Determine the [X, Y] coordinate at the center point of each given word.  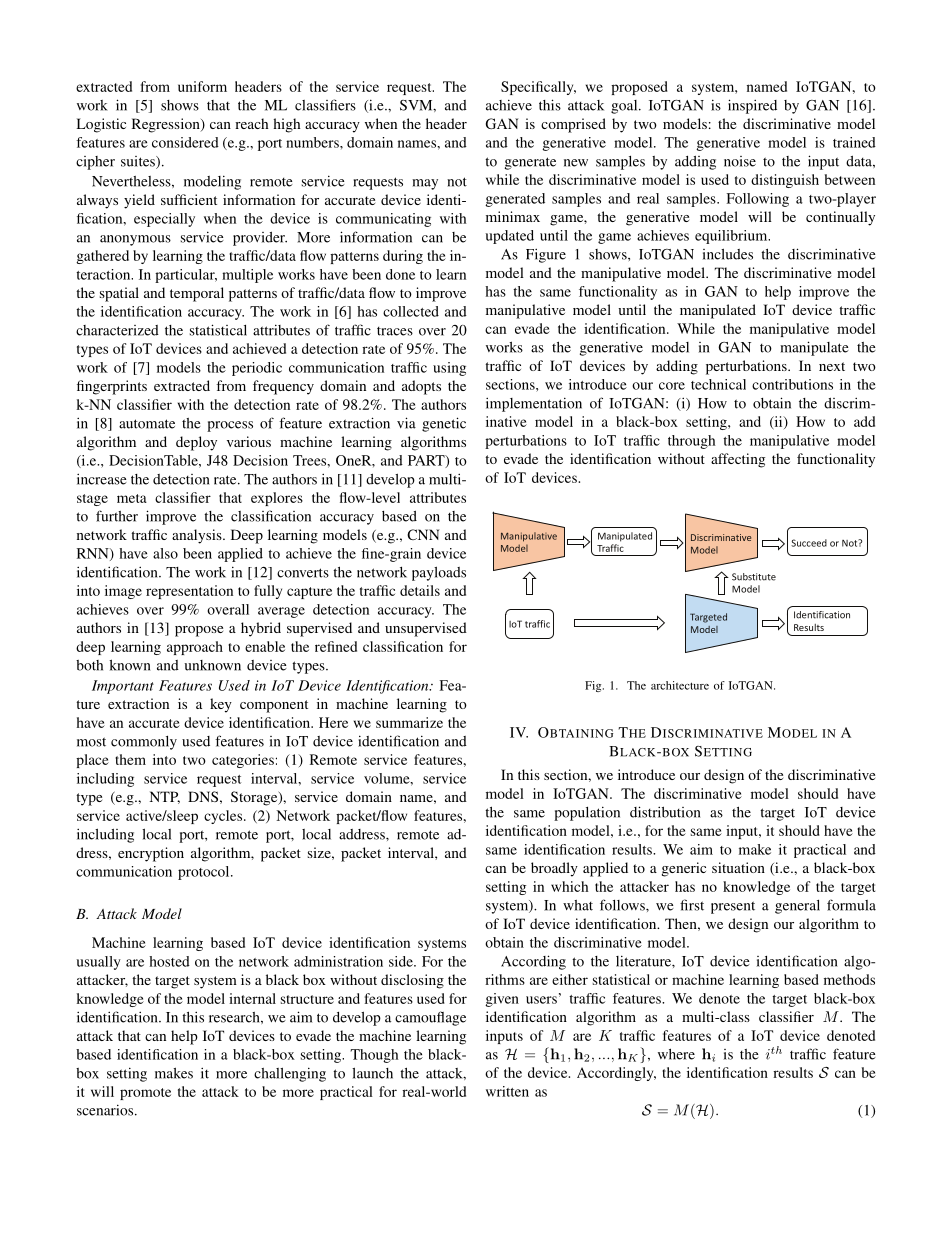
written [507, 1091]
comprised [573, 125]
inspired [752, 106]
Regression [167, 125]
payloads [439, 573]
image [123, 592]
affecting [738, 460]
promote [145, 1094]
